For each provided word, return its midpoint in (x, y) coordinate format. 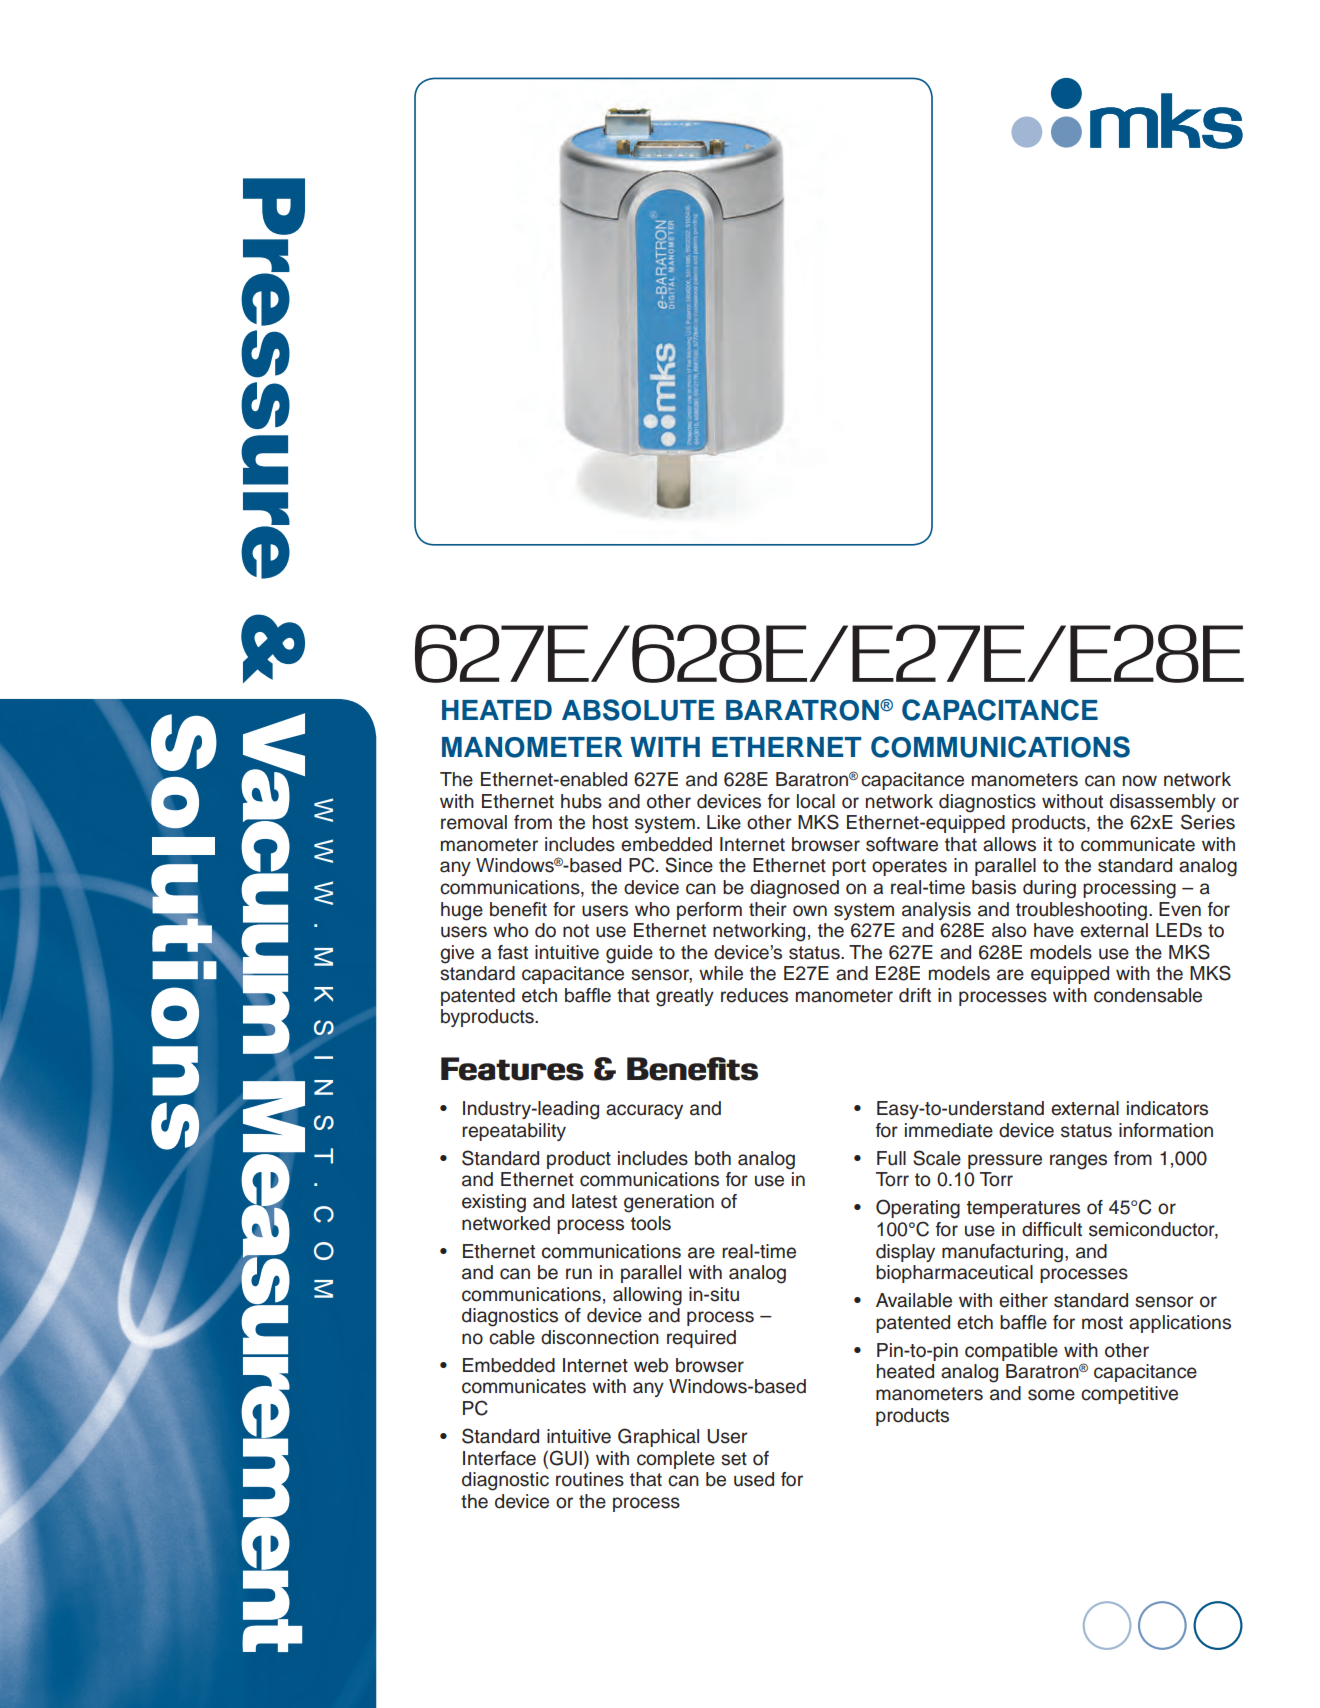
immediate (949, 1130)
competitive (1129, 1395)
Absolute (638, 710)
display (905, 1253)
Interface (499, 1458)
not (576, 931)
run (579, 1274)
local (816, 801)
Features (512, 1069)
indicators (1167, 1108)
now (1140, 781)
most (1102, 1323)
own (810, 911)
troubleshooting (1081, 911)
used (754, 1479)
